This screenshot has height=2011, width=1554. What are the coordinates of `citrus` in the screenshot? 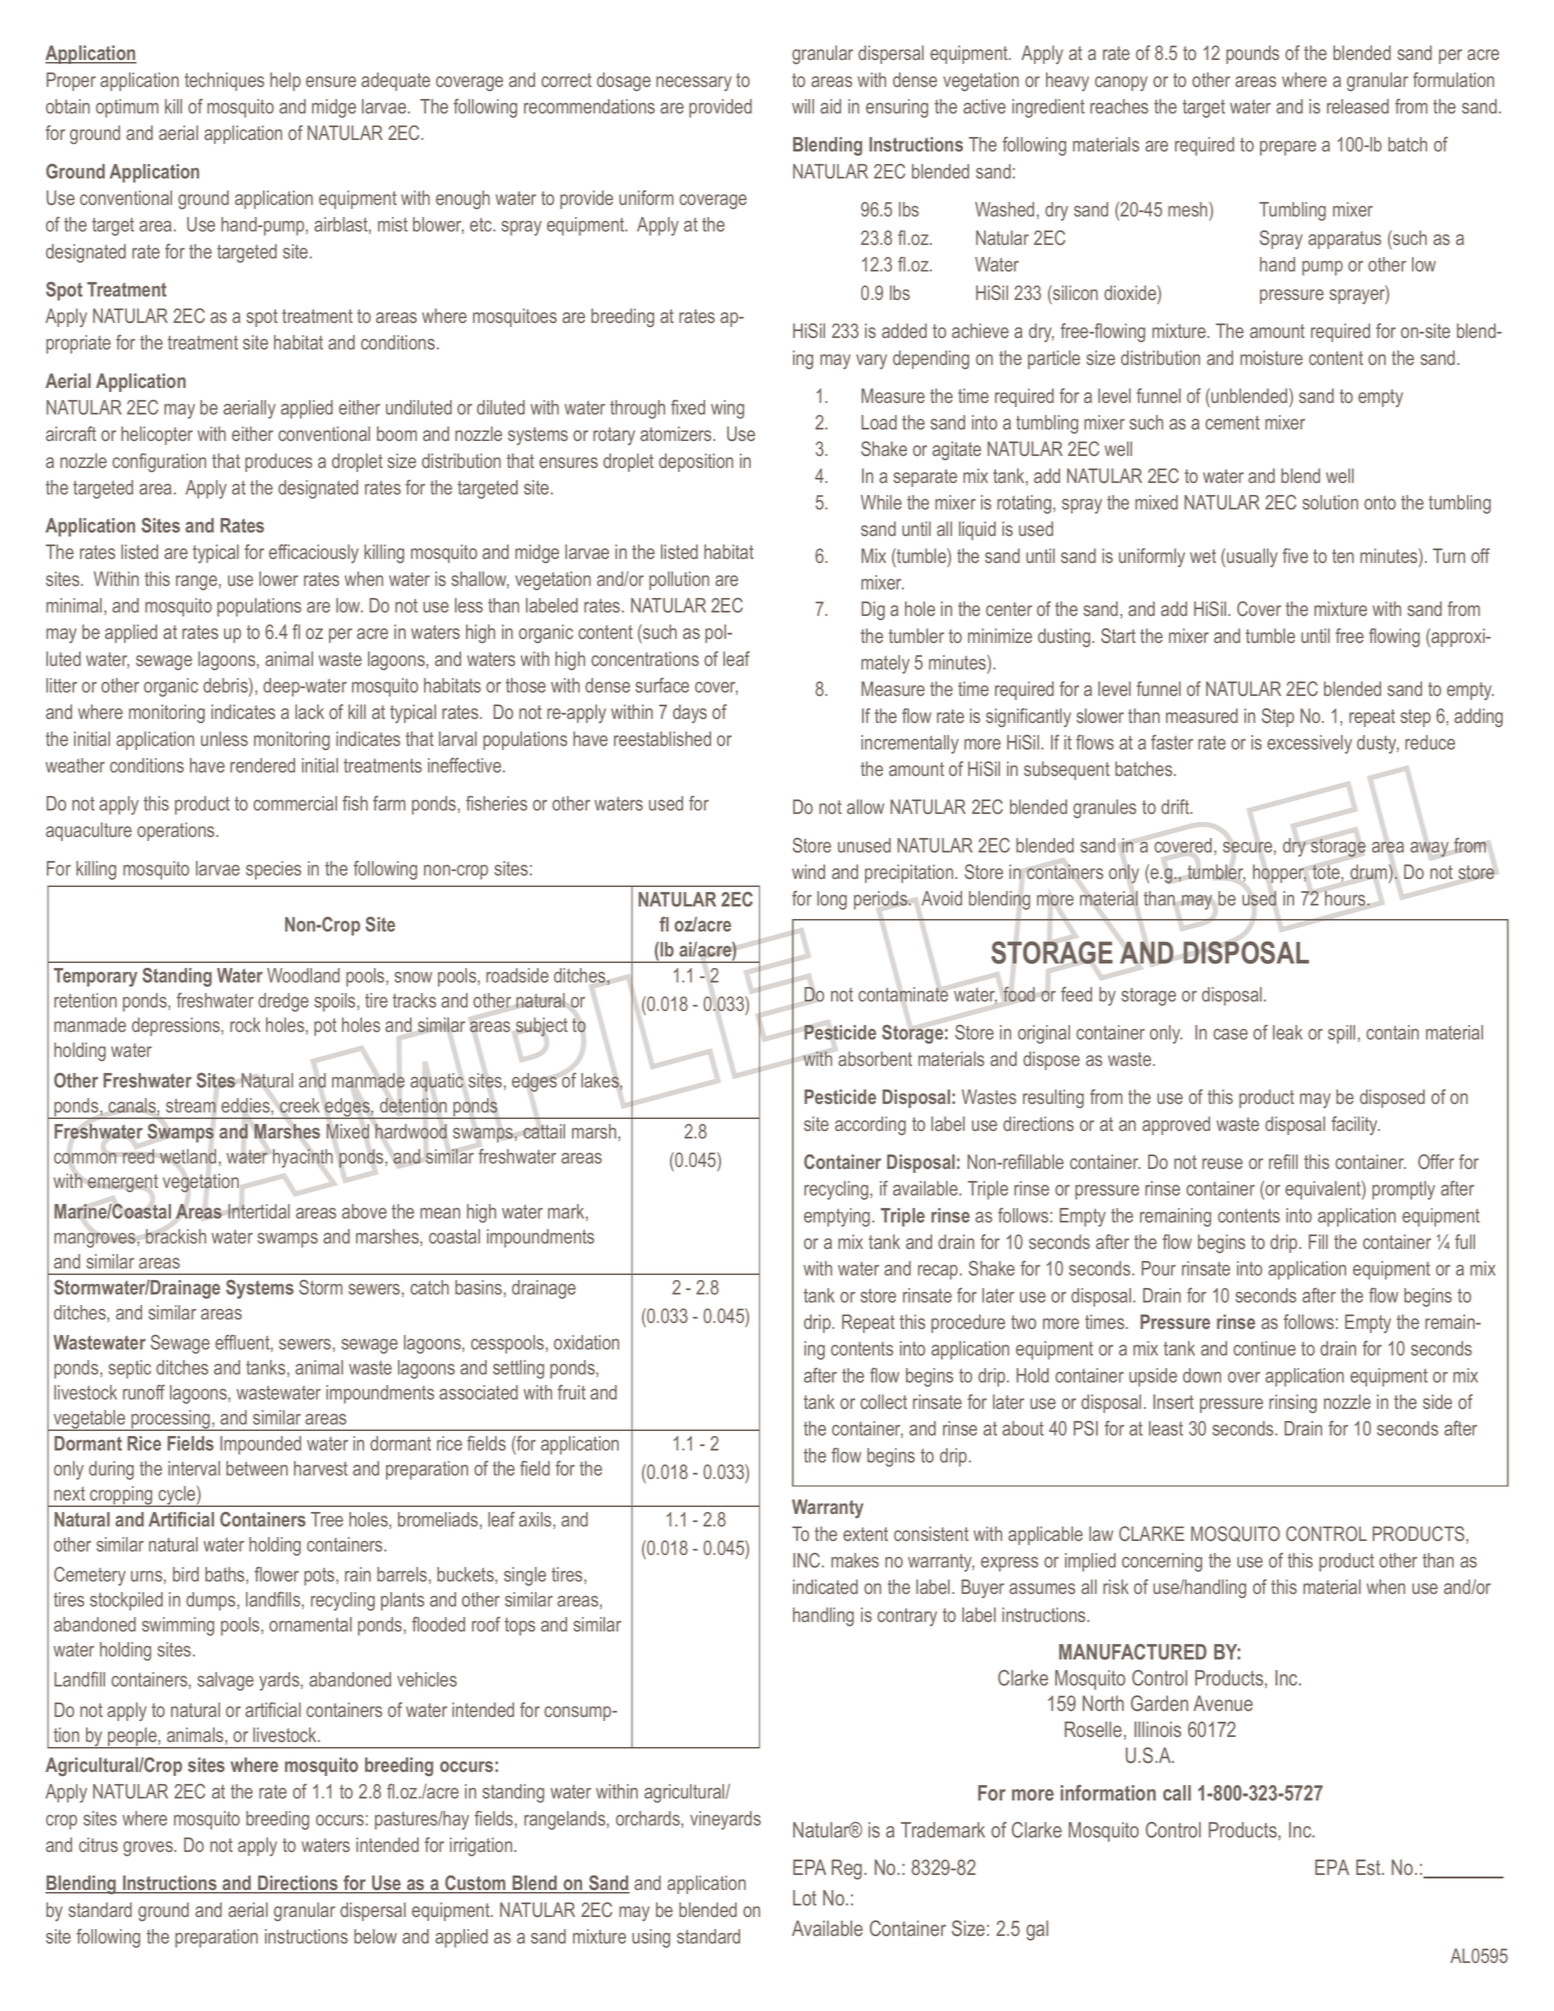 It's located at (98, 1844).
